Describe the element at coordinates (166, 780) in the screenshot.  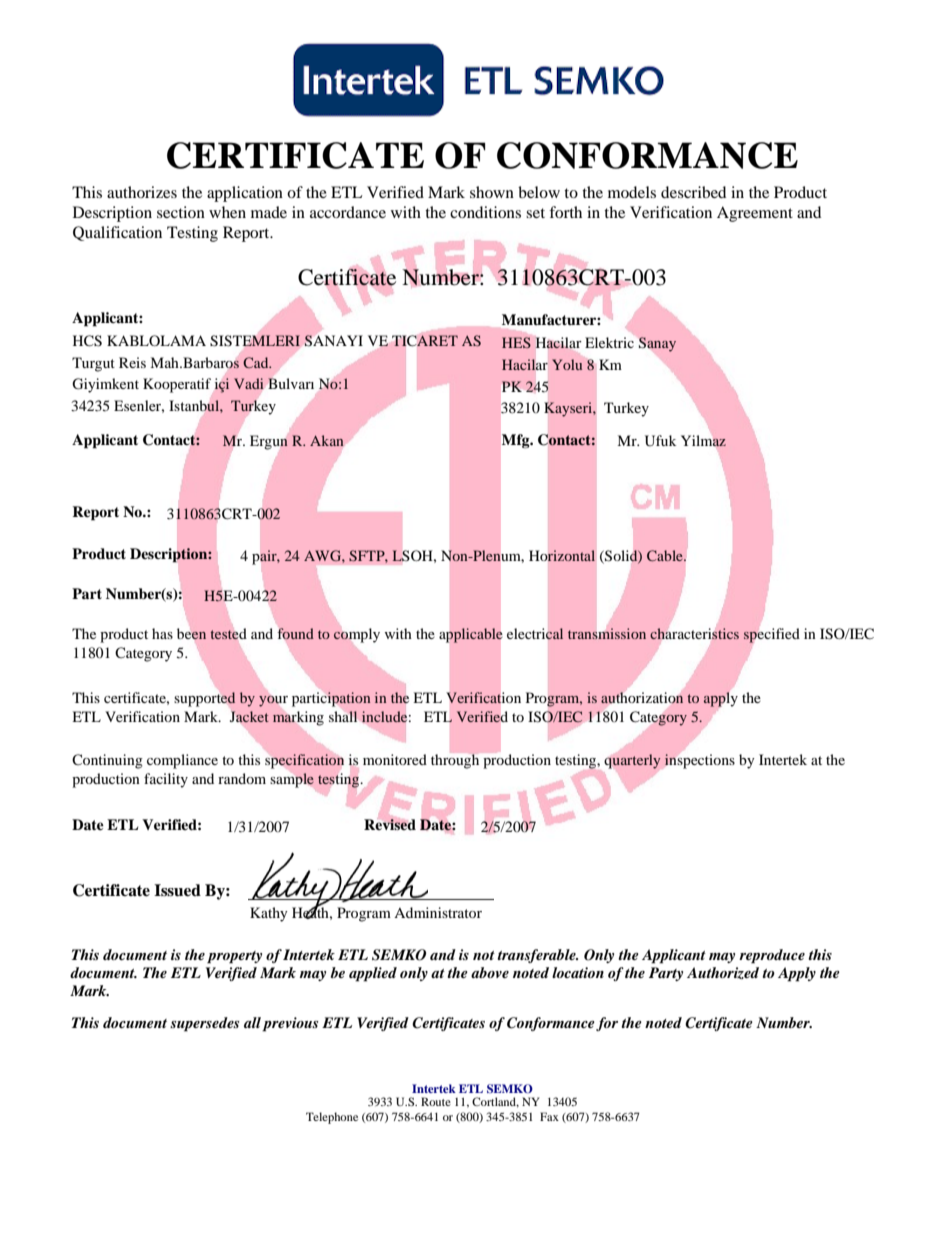
I see `facility` at that location.
